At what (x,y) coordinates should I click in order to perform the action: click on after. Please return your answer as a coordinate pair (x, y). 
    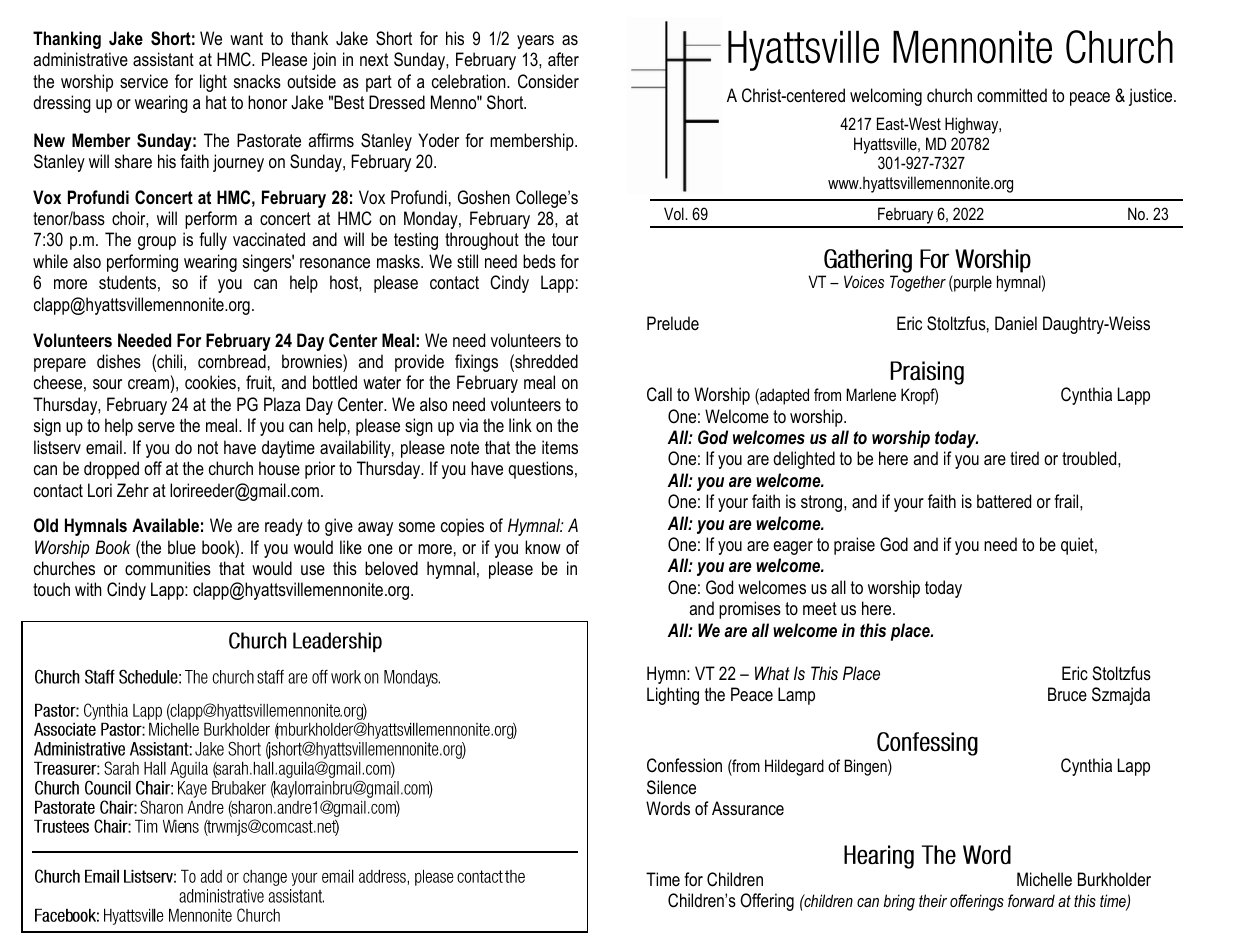
    Looking at the image, I should click on (563, 59).
